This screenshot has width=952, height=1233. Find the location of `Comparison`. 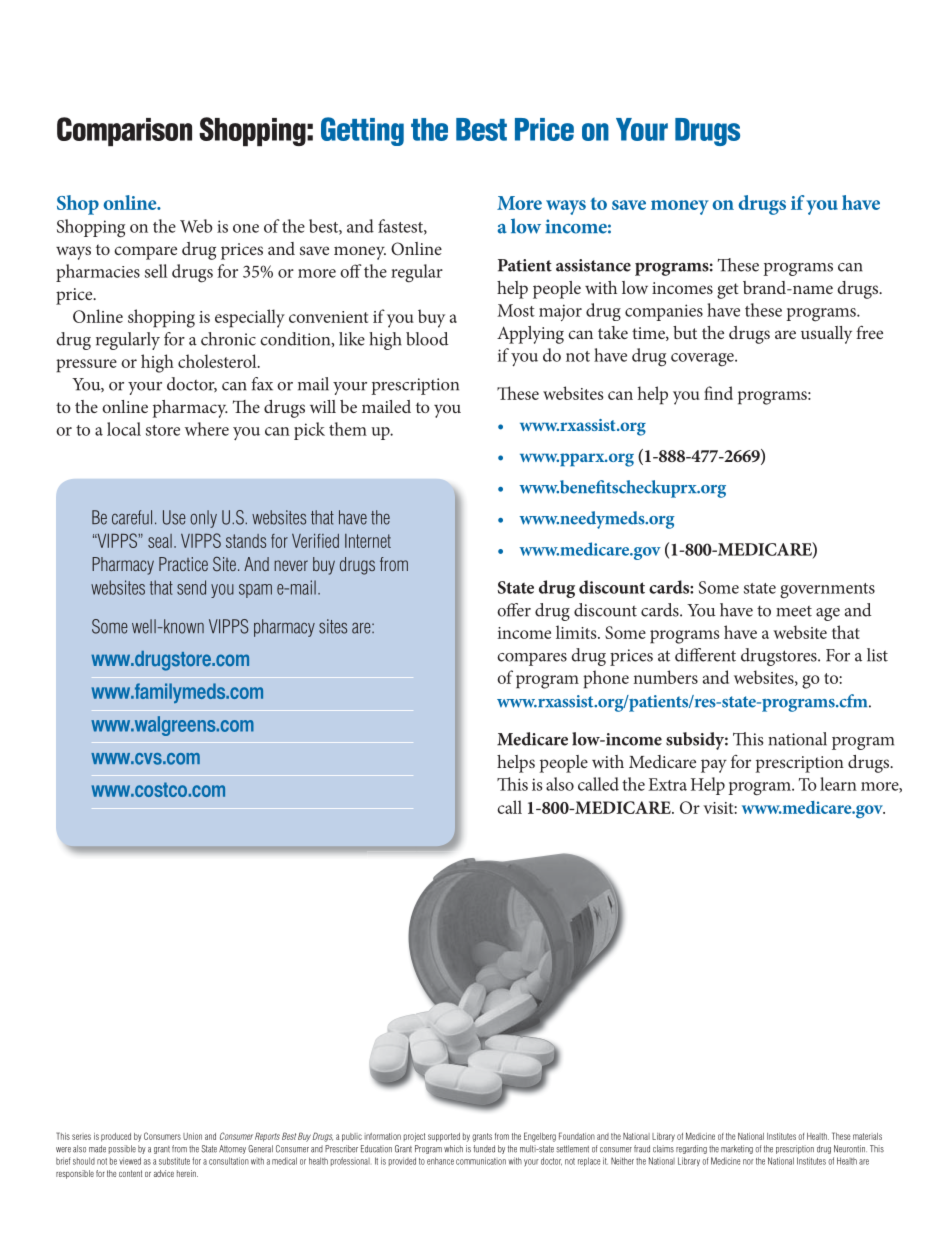

Comparison is located at coordinates (124, 131).
